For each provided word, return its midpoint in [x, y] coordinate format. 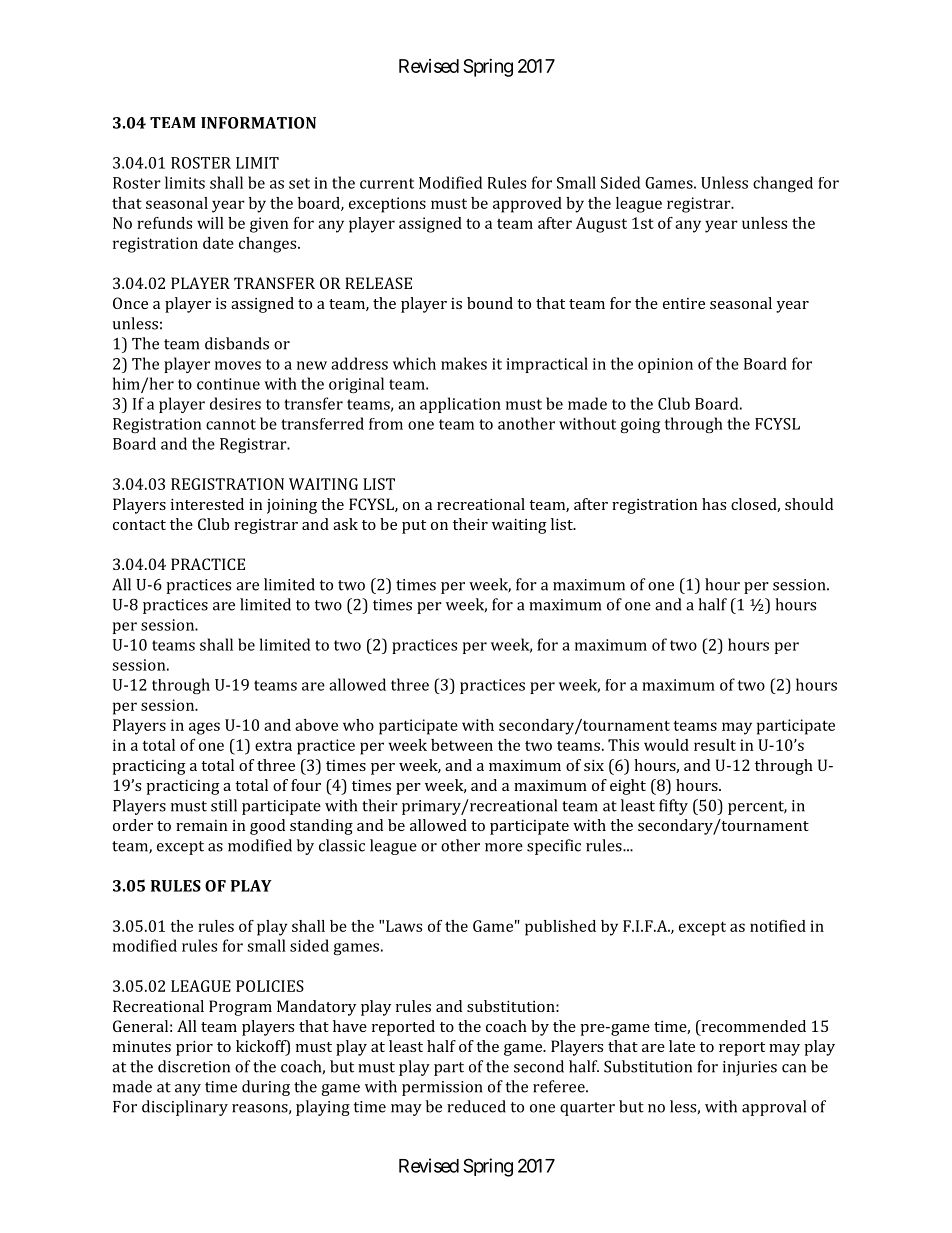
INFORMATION [258, 123]
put [414, 527]
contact [139, 525]
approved [527, 205]
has [714, 504]
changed [783, 184]
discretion [194, 1066]
